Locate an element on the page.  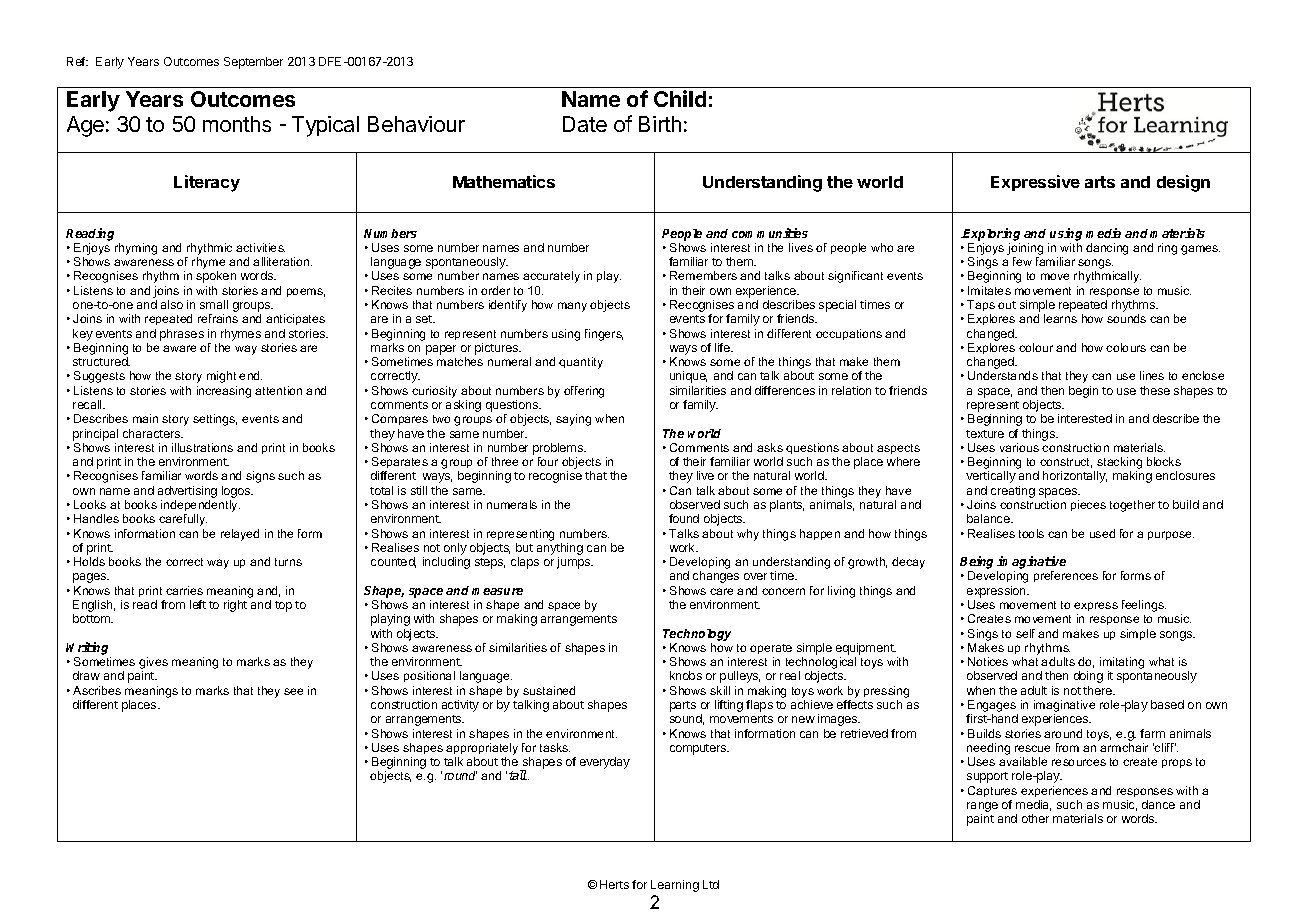
right is located at coordinates (235, 606).
